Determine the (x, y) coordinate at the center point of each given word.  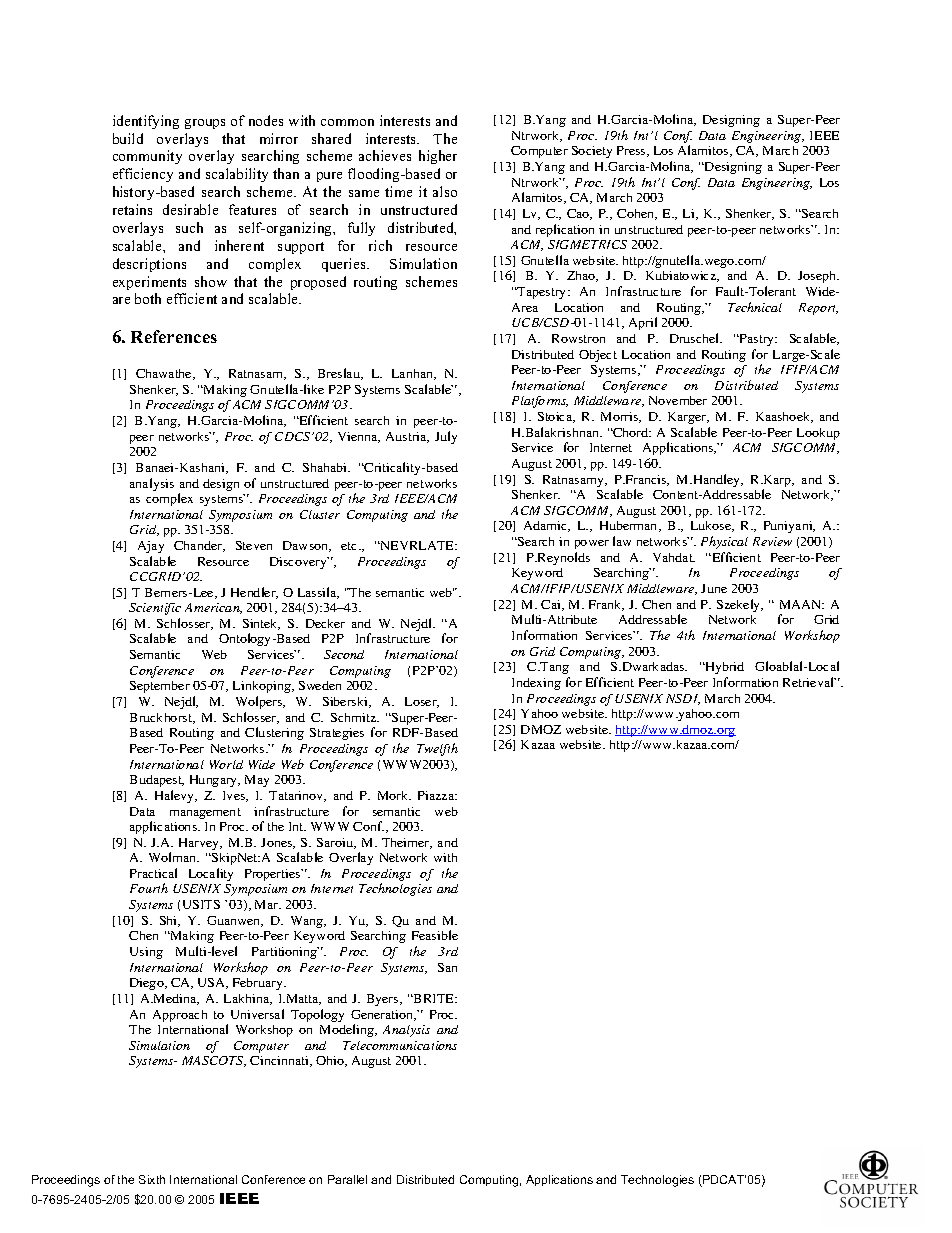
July (446, 437)
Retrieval (809, 682)
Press (632, 151)
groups (205, 124)
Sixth (152, 1179)
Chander (199, 546)
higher (438, 157)
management (205, 813)
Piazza (437, 795)
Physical (724, 542)
